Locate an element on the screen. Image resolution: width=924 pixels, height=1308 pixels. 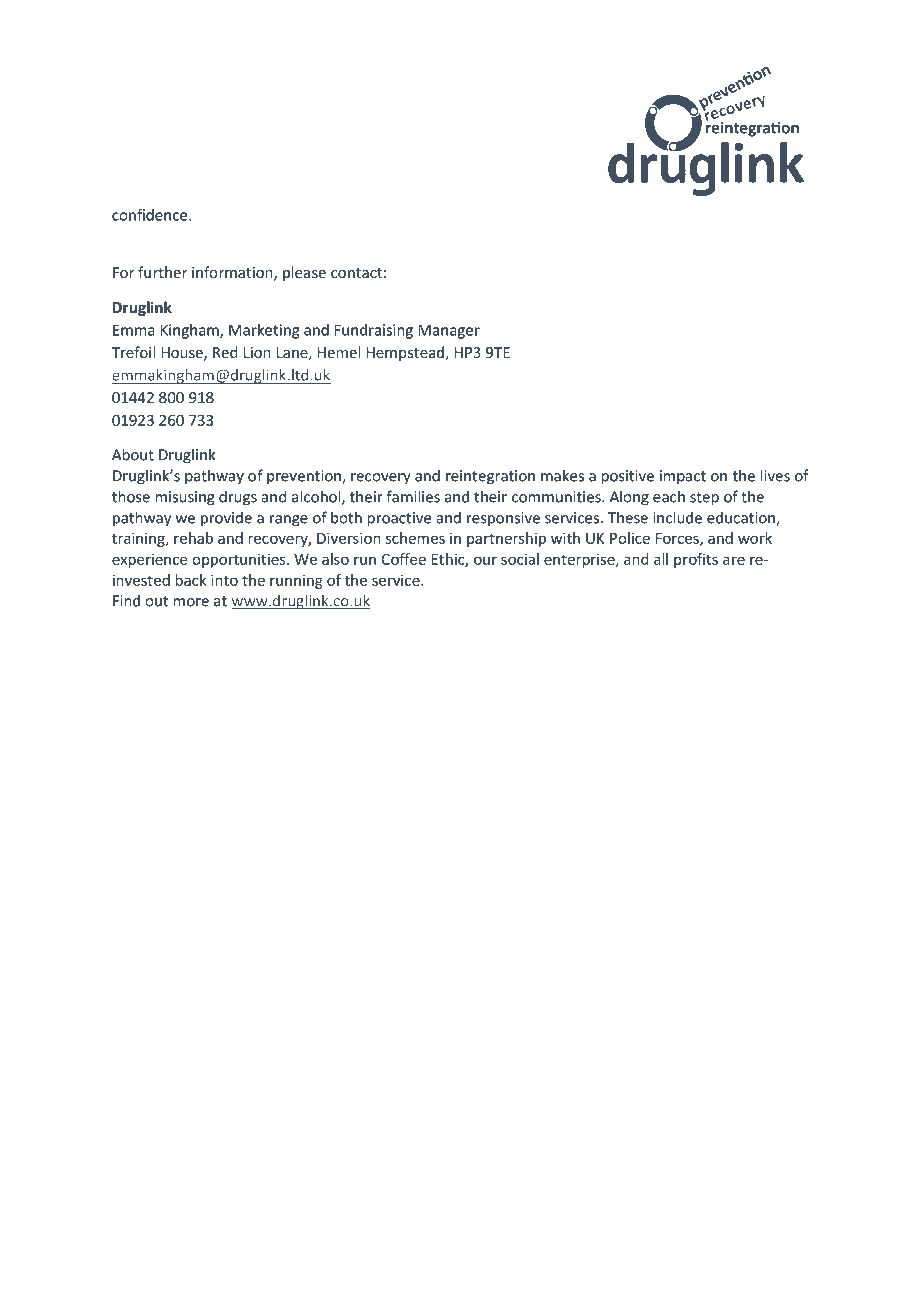
further is located at coordinates (162, 272).
